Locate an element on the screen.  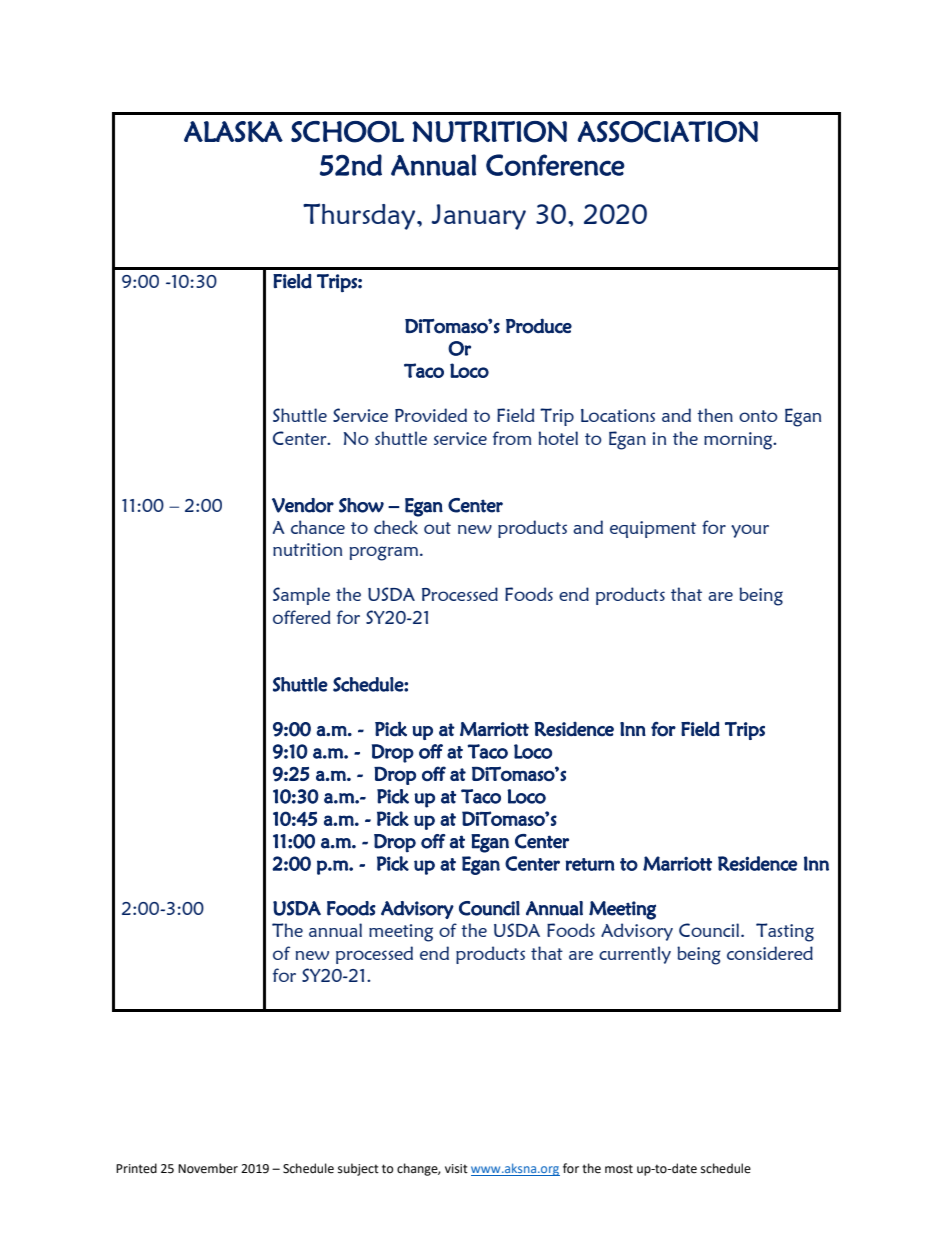
Sample is located at coordinates (301, 596).
